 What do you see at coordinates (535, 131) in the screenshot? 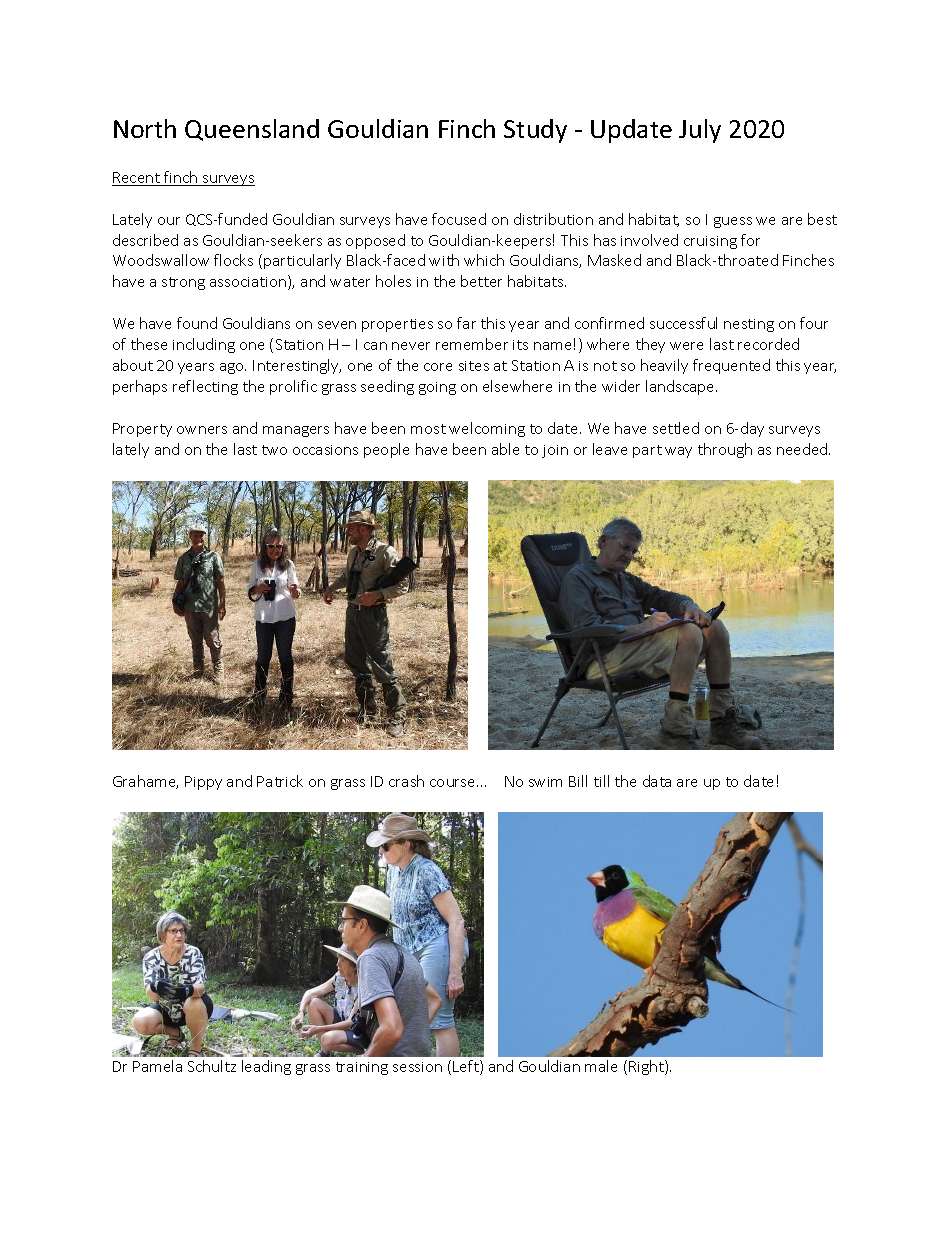
I see `Study` at bounding box center [535, 131].
